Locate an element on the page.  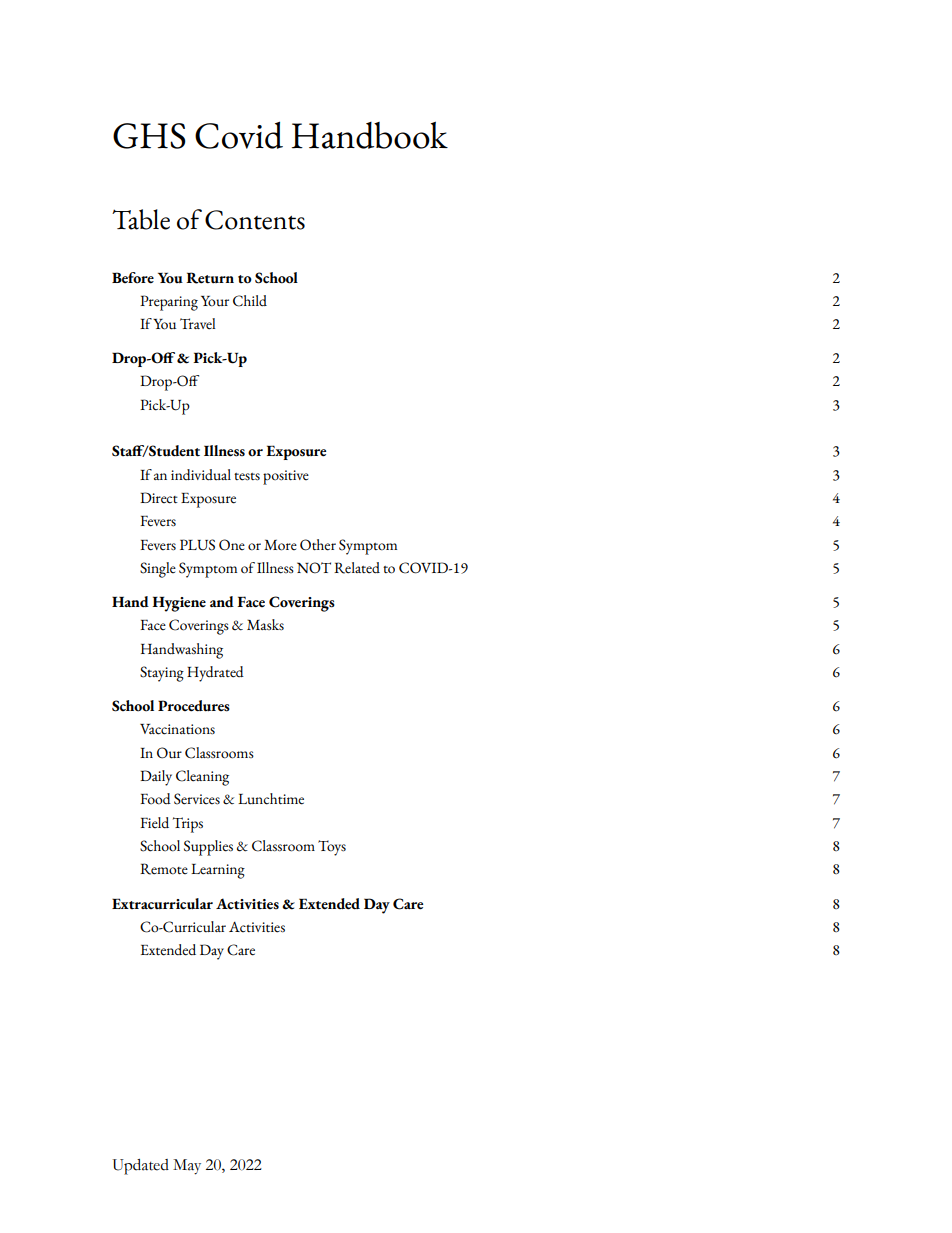
May is located at coordinates (187, 1167).
